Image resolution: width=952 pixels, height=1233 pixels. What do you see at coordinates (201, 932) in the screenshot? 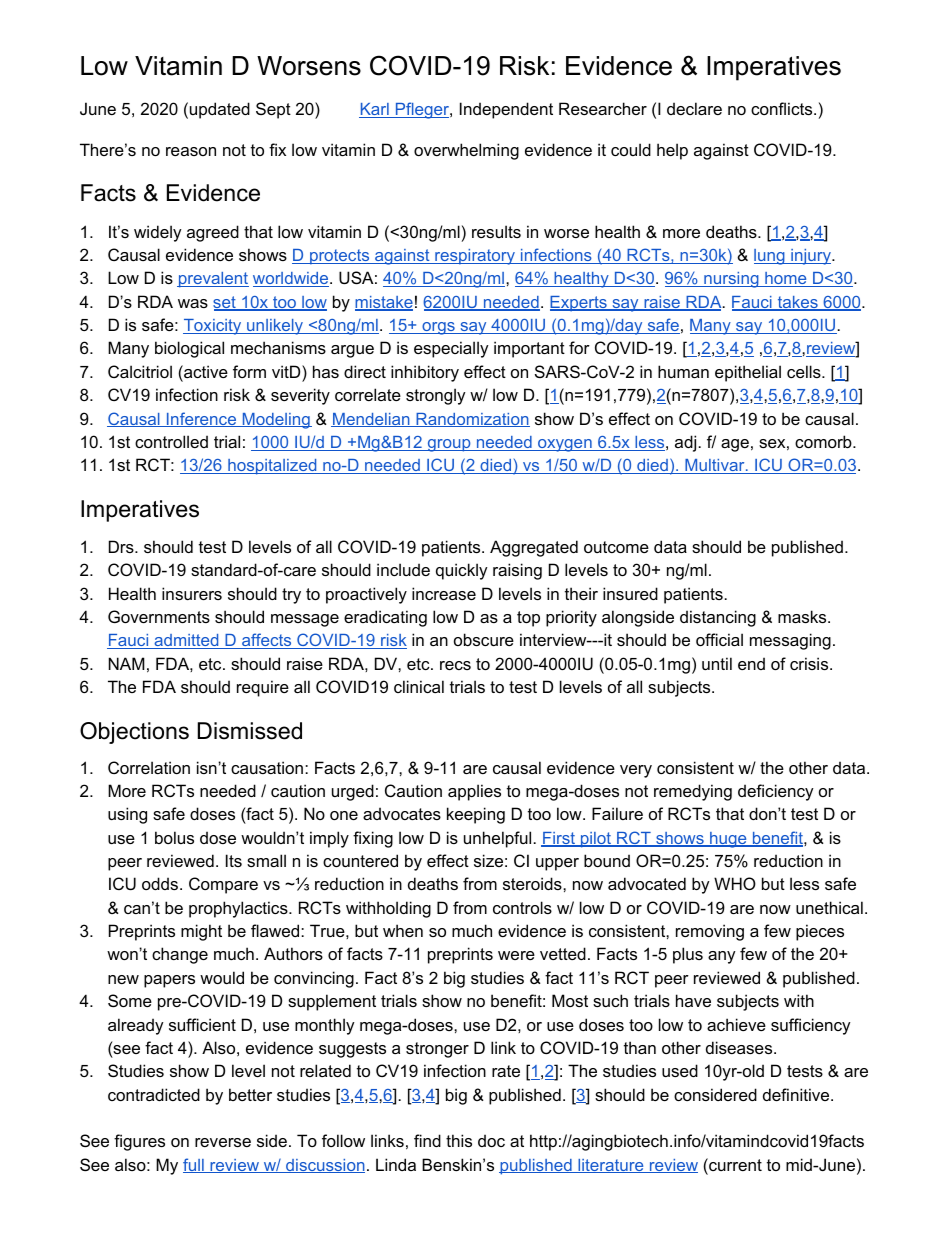
I see `might` at bounding box center [201, 932].
